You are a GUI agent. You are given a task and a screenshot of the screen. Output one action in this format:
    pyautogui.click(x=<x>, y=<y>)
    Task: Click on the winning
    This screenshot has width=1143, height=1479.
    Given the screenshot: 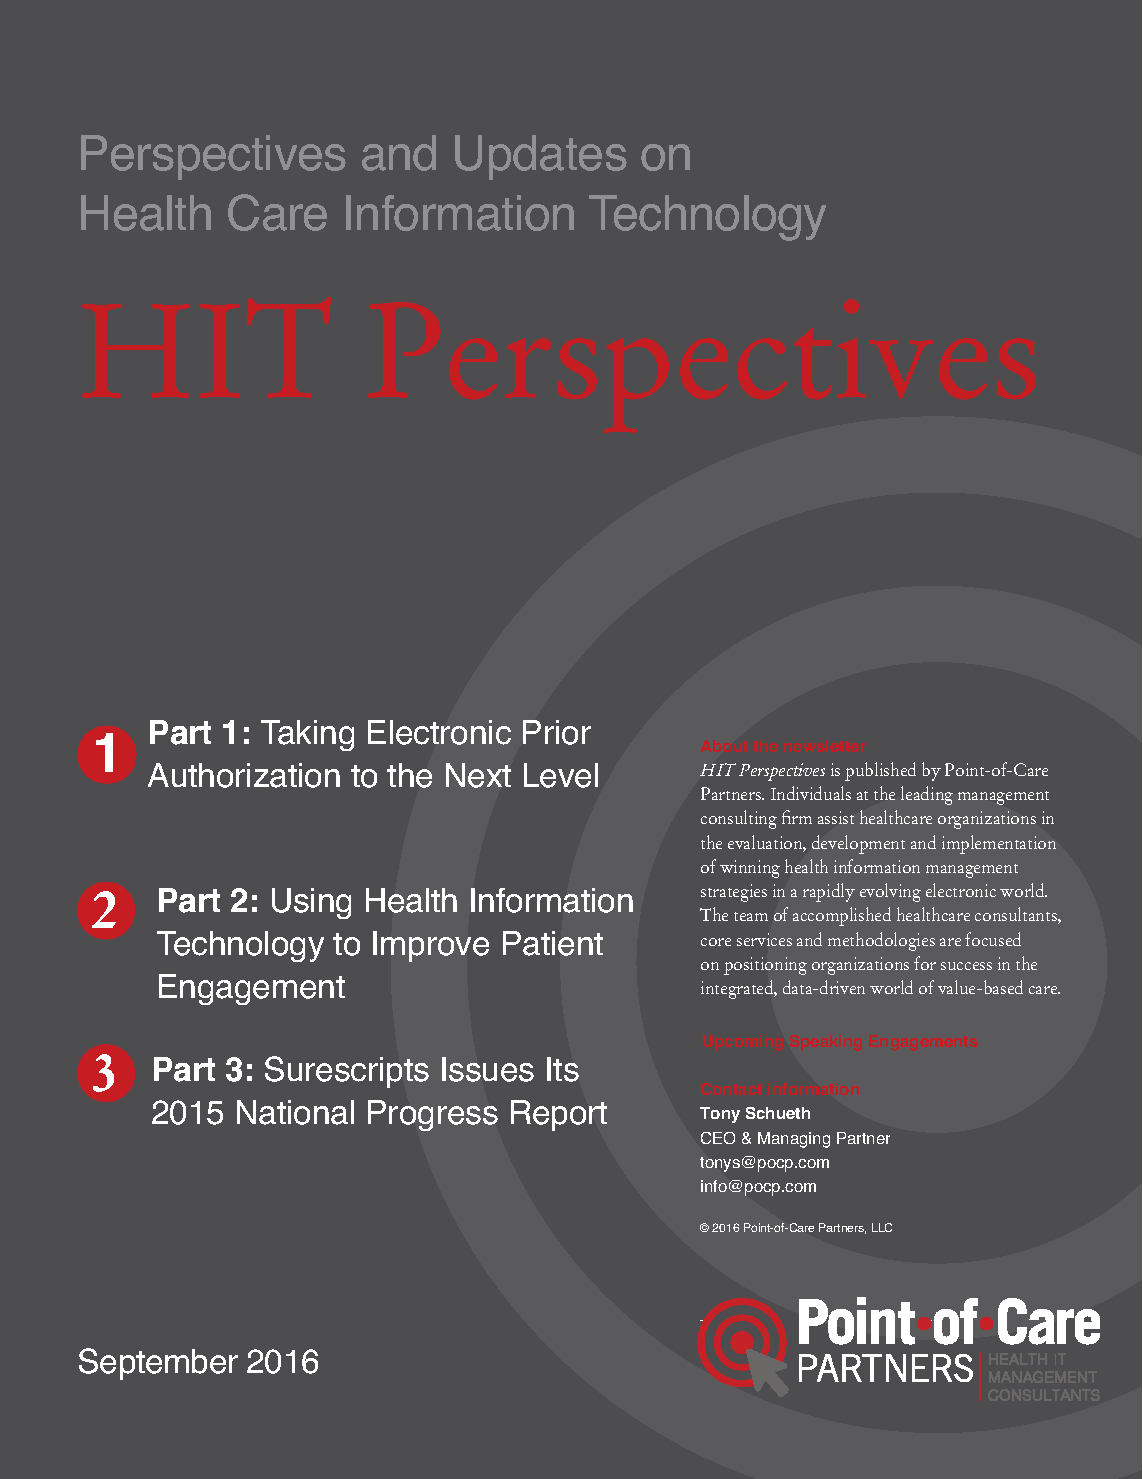 What is the action you would take?
    pyautogui.click(x=750, y=869)
